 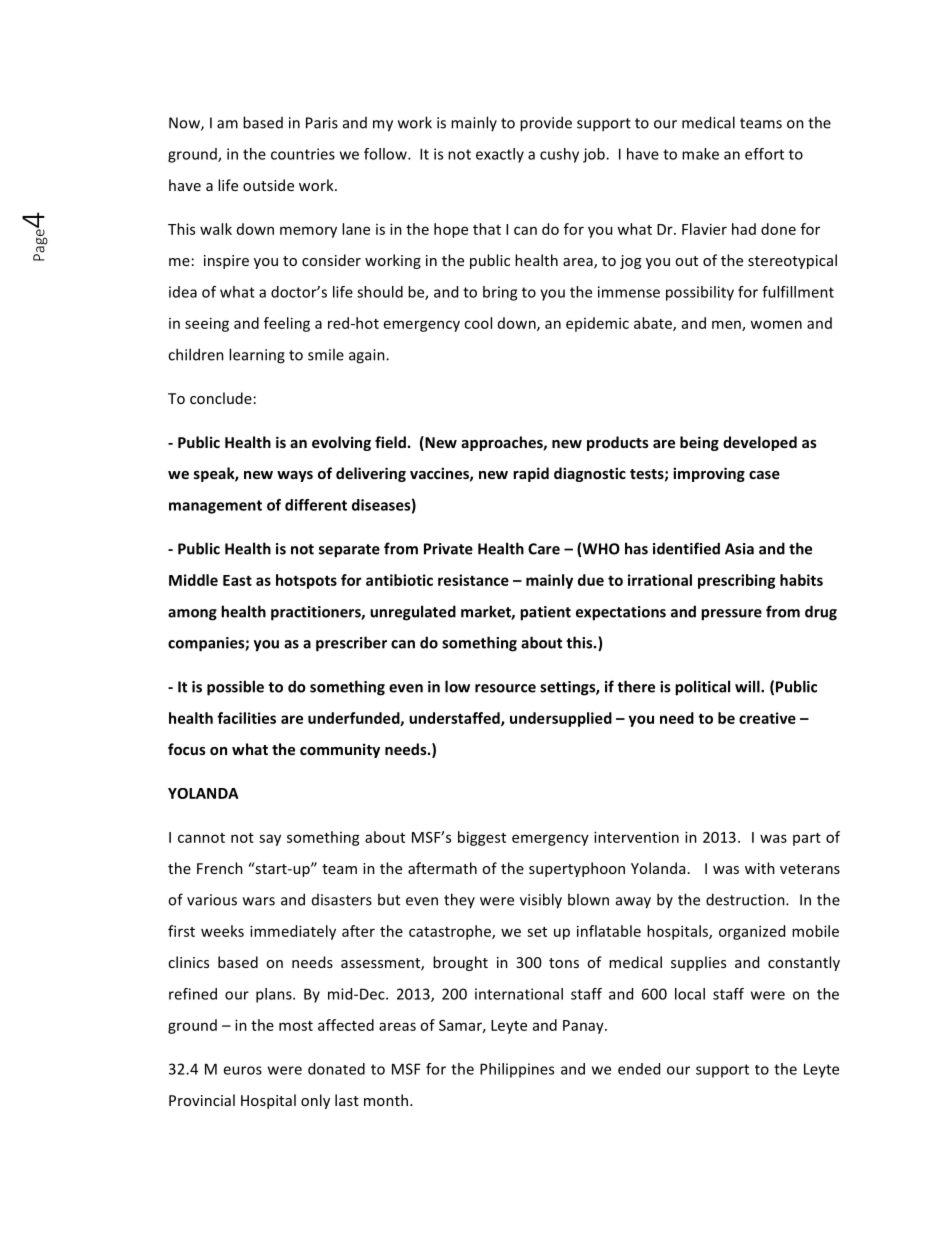 What do you see at coordinates (268, 185) in the screenshot?
I see `outside` at bounding box center [268, 185].
